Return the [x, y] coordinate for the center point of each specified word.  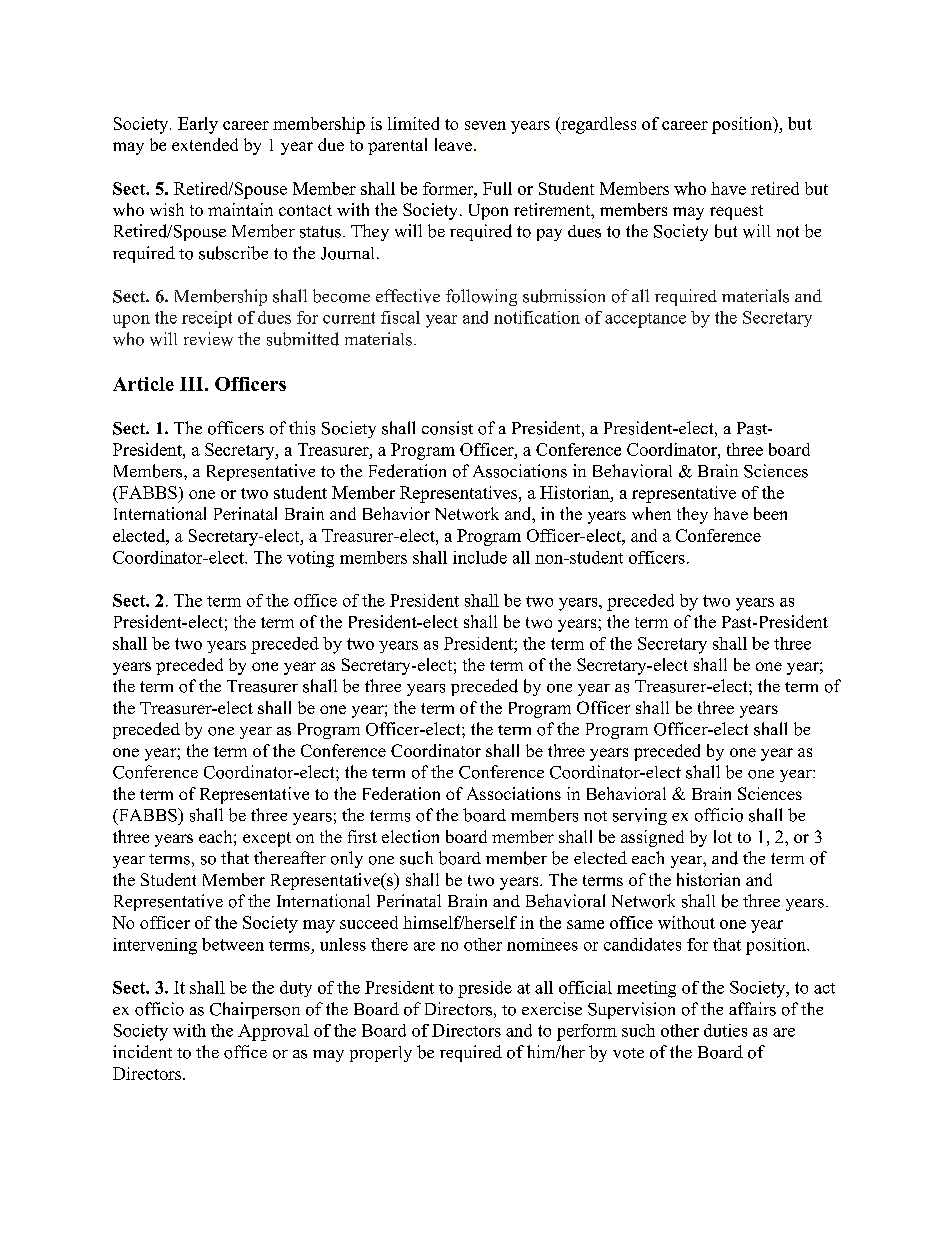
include [480, 557]
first [362, 836]
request [736, 212]
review [208, 339]
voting [310, 559]
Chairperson [255, 1010]
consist [447, 428]
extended [205, 144]
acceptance [645, 320]
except [267, 839]
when [651, 513]
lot [723, 836]
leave [455, 144]
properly [381, 1054]
